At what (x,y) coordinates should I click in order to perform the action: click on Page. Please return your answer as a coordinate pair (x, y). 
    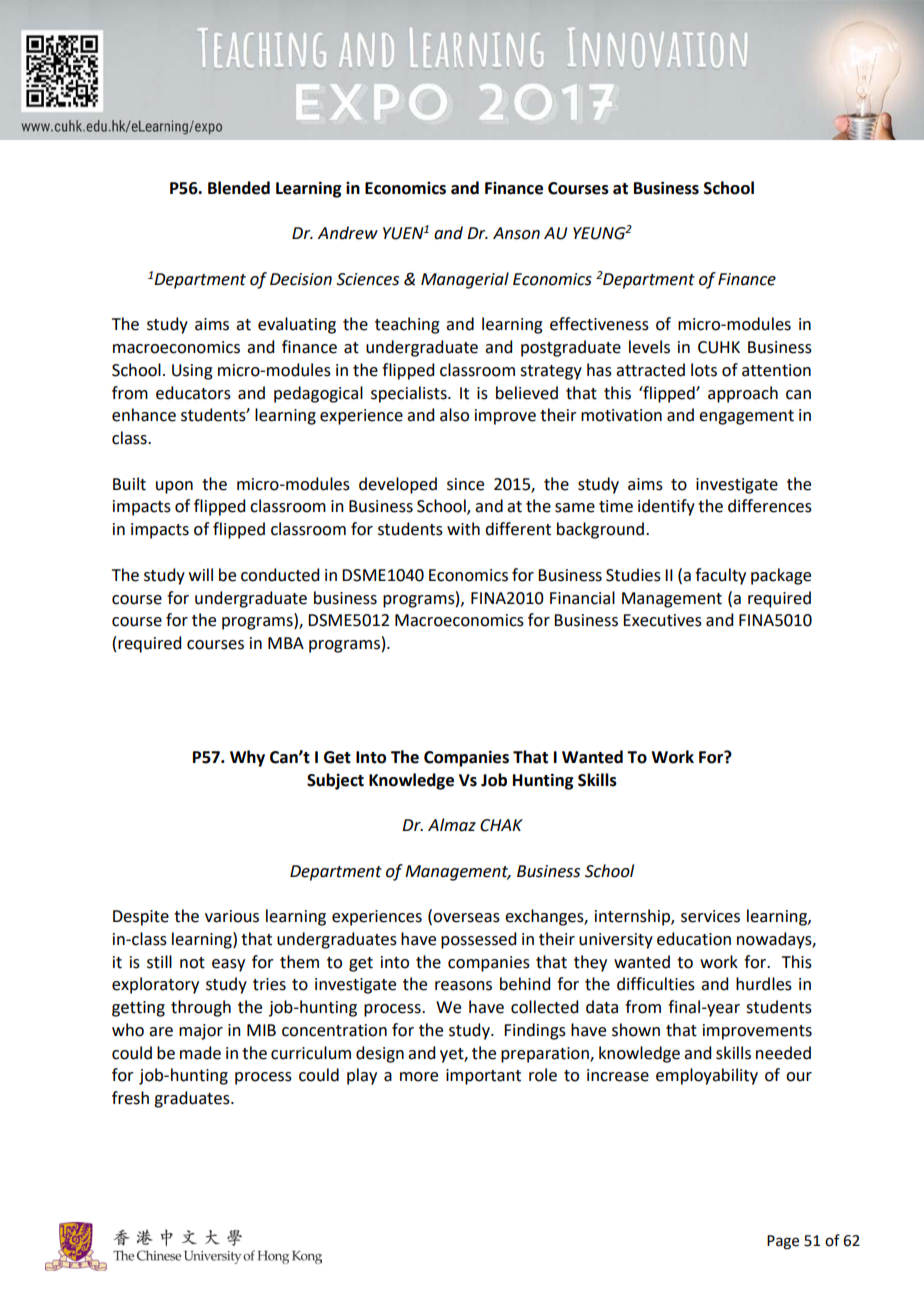
    Looking at the image, I should click on (783, 1242).
